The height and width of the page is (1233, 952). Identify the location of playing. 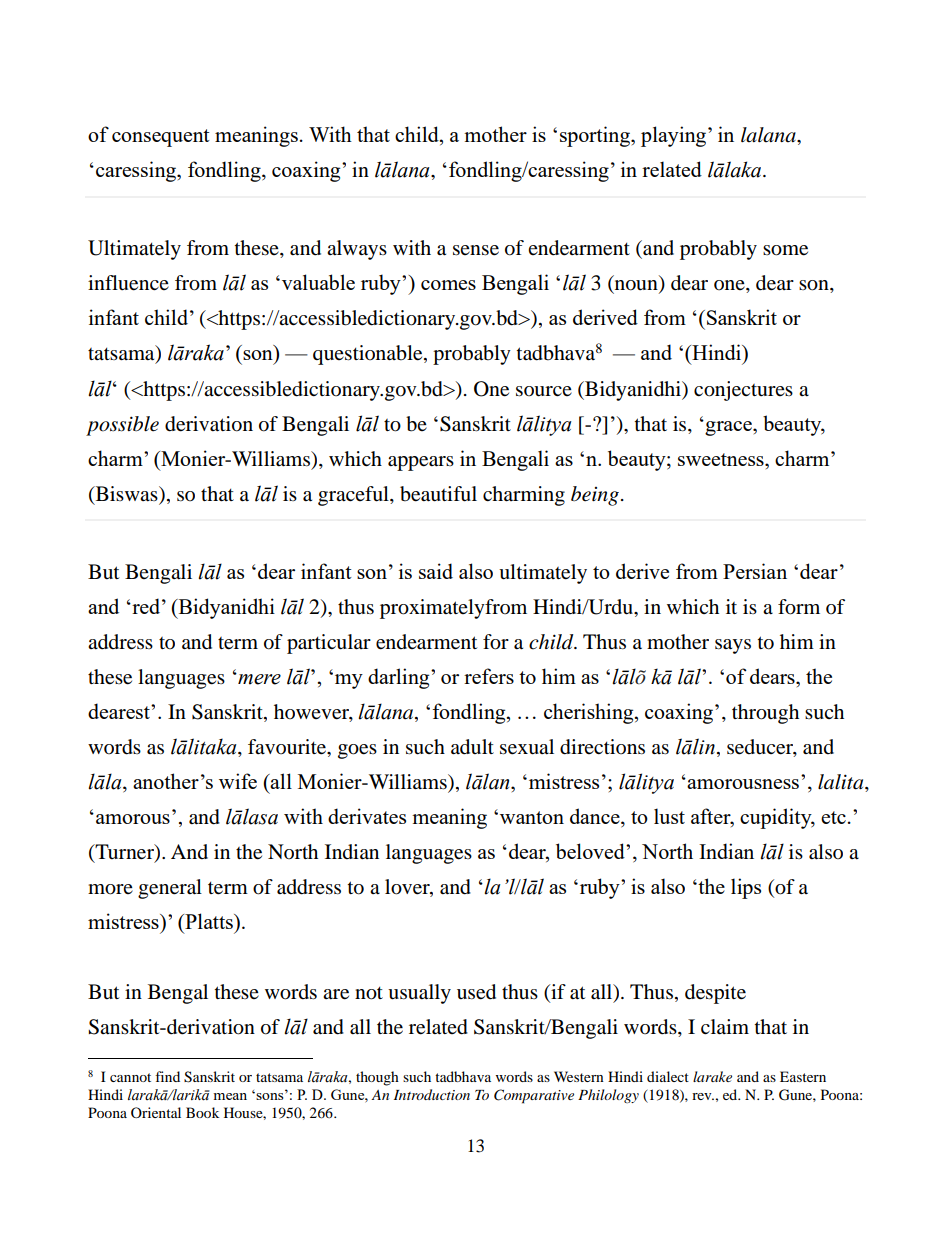
(675, 136).
